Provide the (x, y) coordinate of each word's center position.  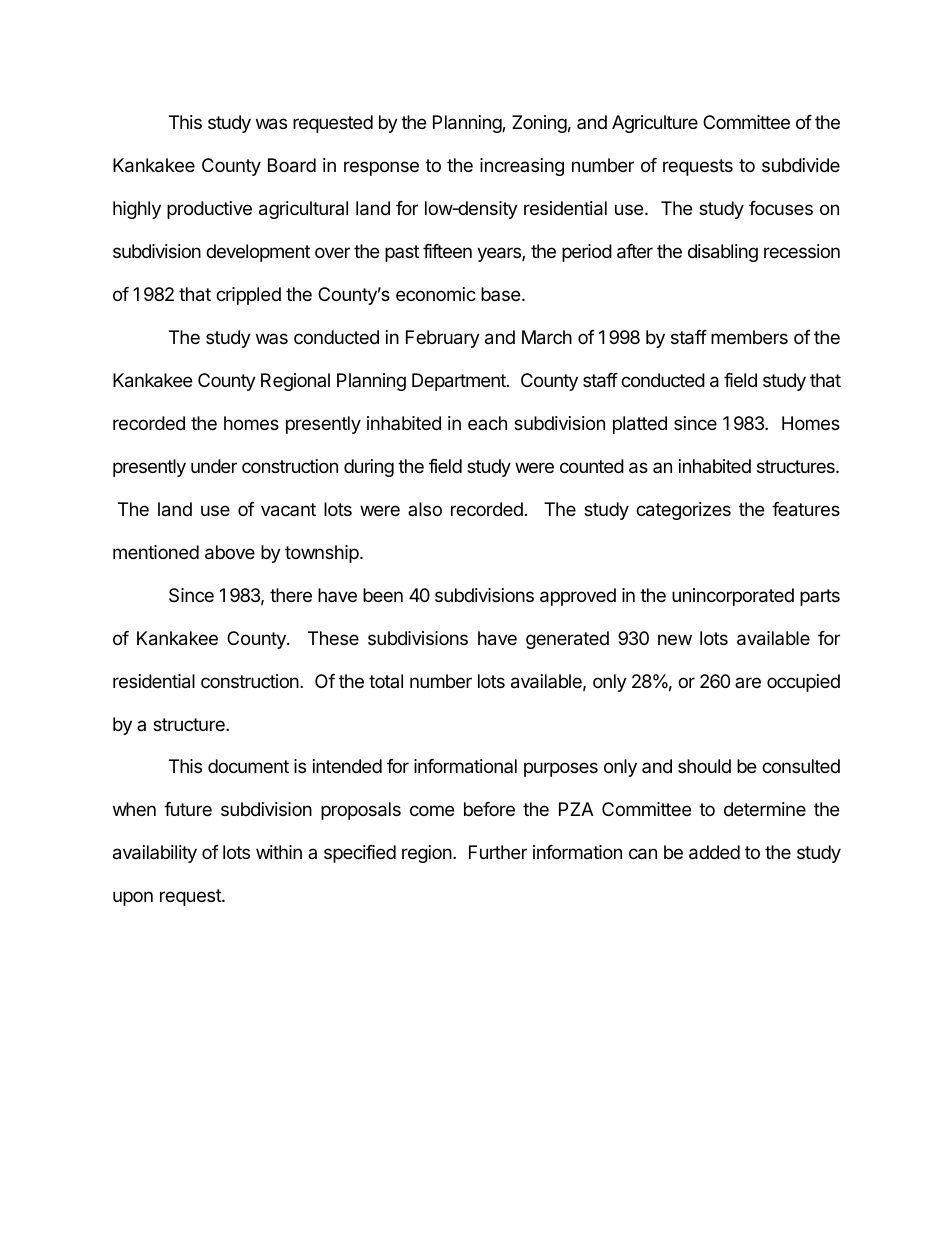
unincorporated (733, 597)
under (214, 466)
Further (498, 852)
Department (460, 382)
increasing (522, 167)
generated (567, 640)
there (291, 595)
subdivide (801, 165)
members (749, 337)
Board (292, 165)
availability (155, 854)
